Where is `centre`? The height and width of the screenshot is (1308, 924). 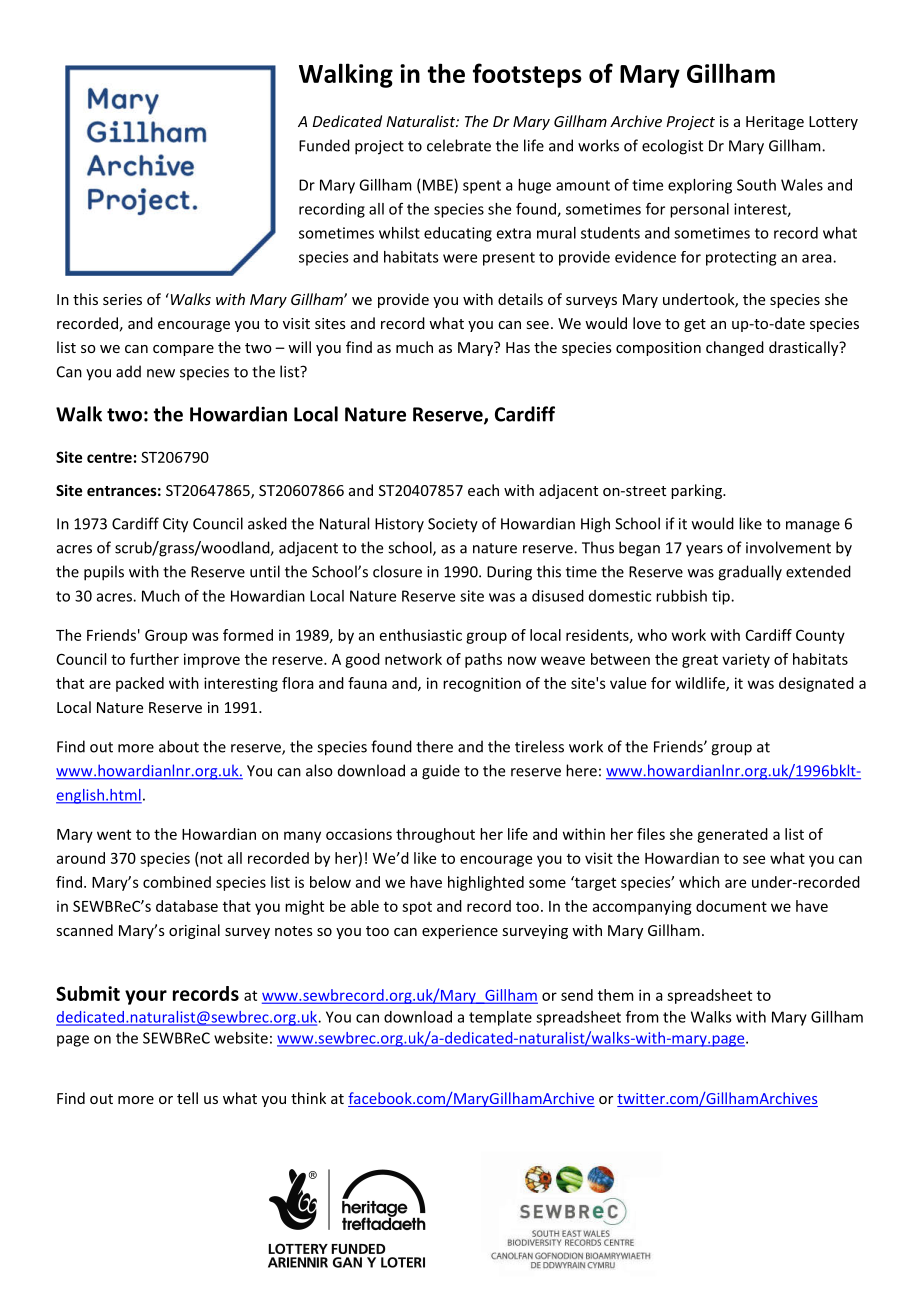 centre is located at coordinates (109, 457).
